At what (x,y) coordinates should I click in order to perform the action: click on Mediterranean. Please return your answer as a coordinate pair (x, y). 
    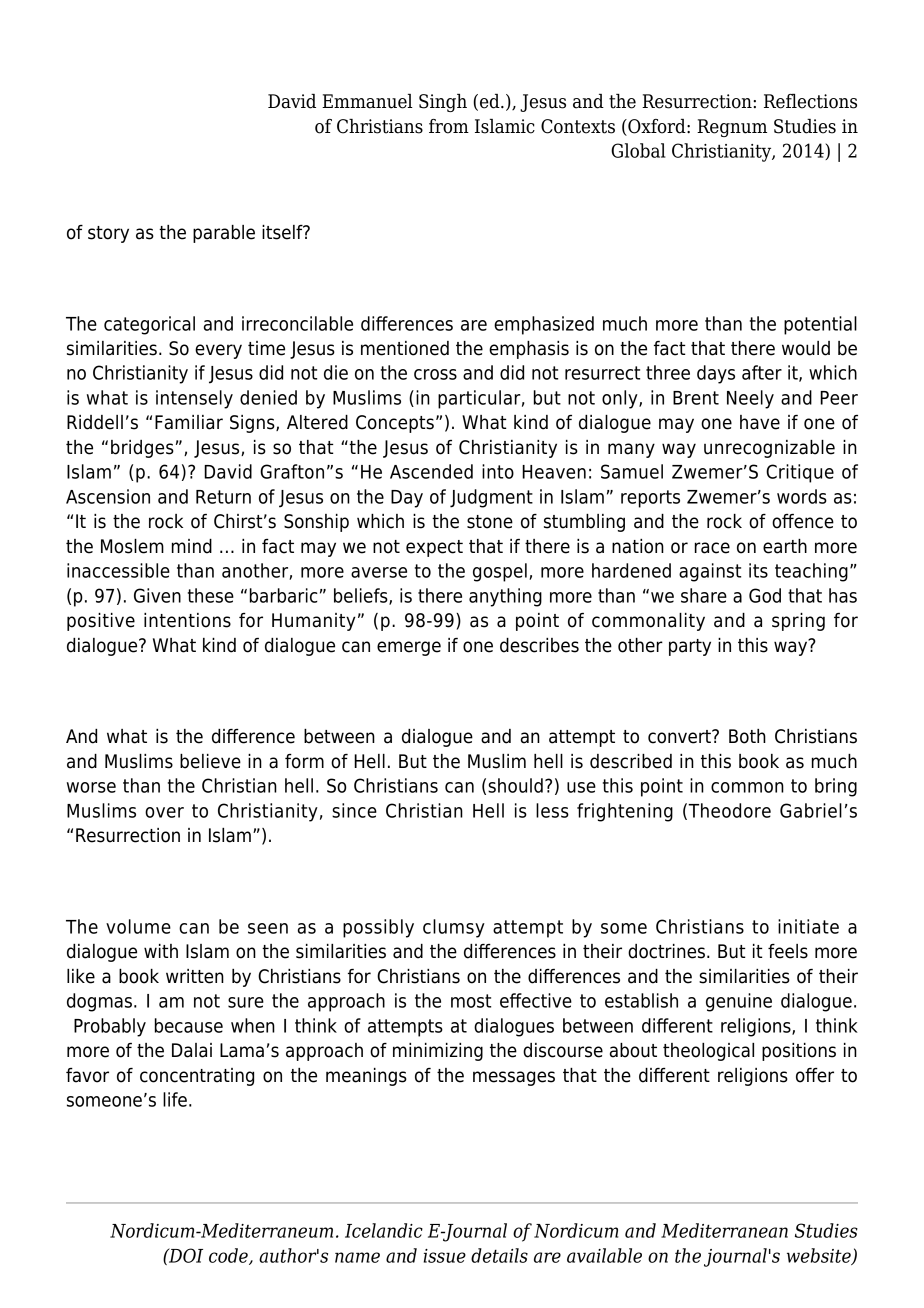
    Looking at the image, I should click on (724, 1230).
